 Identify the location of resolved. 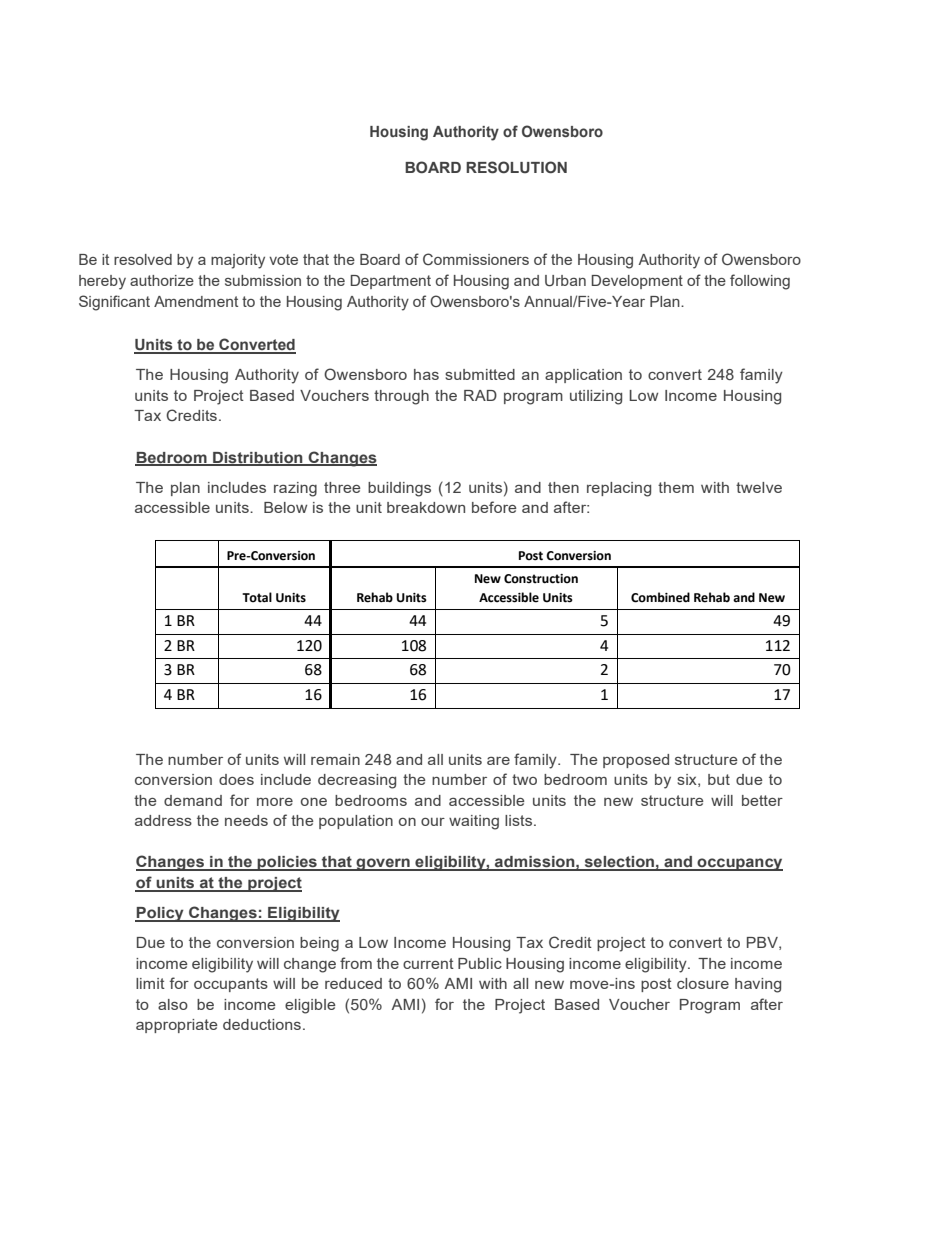
(143, 259).
